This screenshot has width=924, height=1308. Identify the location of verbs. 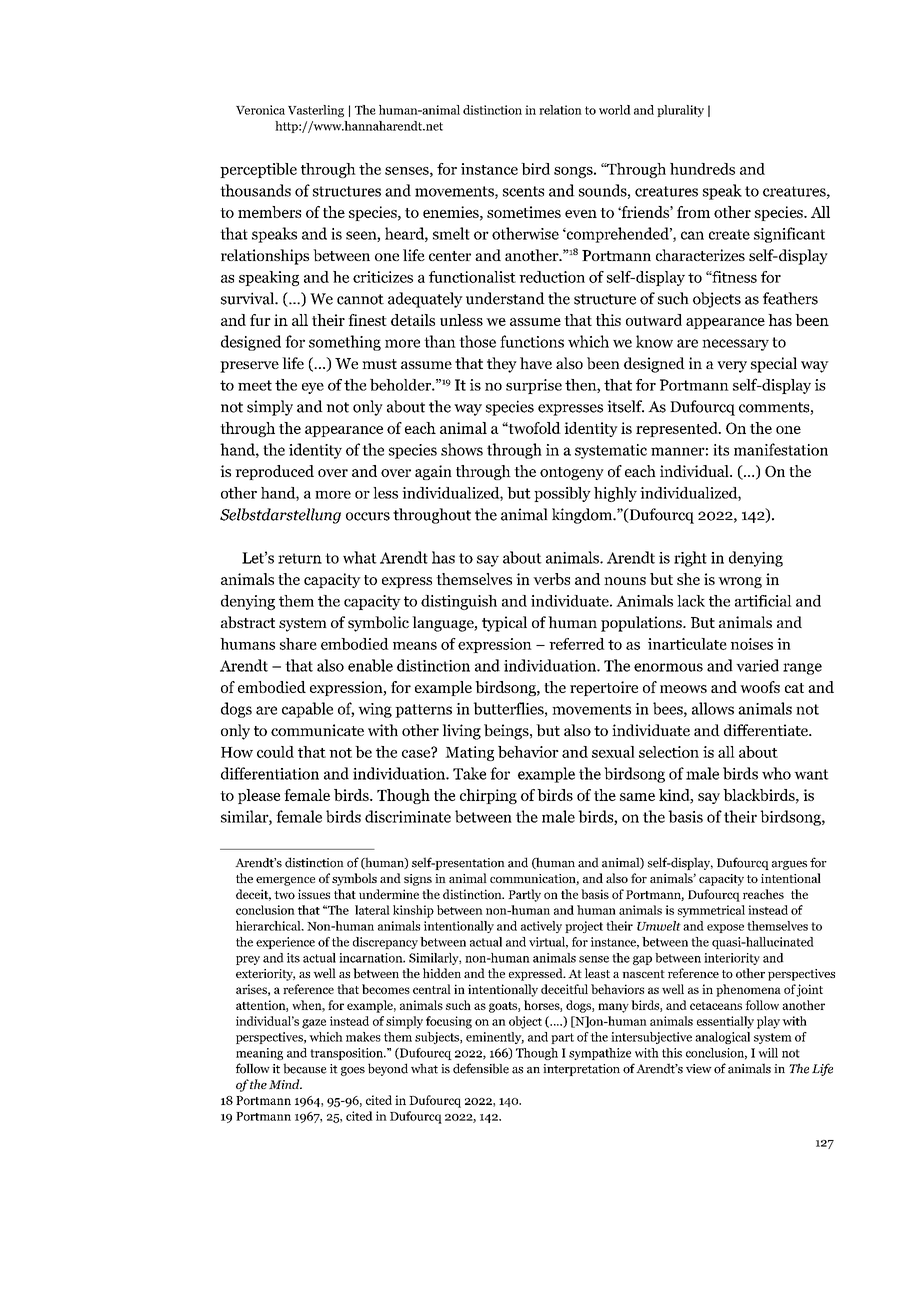
(551, 579).
